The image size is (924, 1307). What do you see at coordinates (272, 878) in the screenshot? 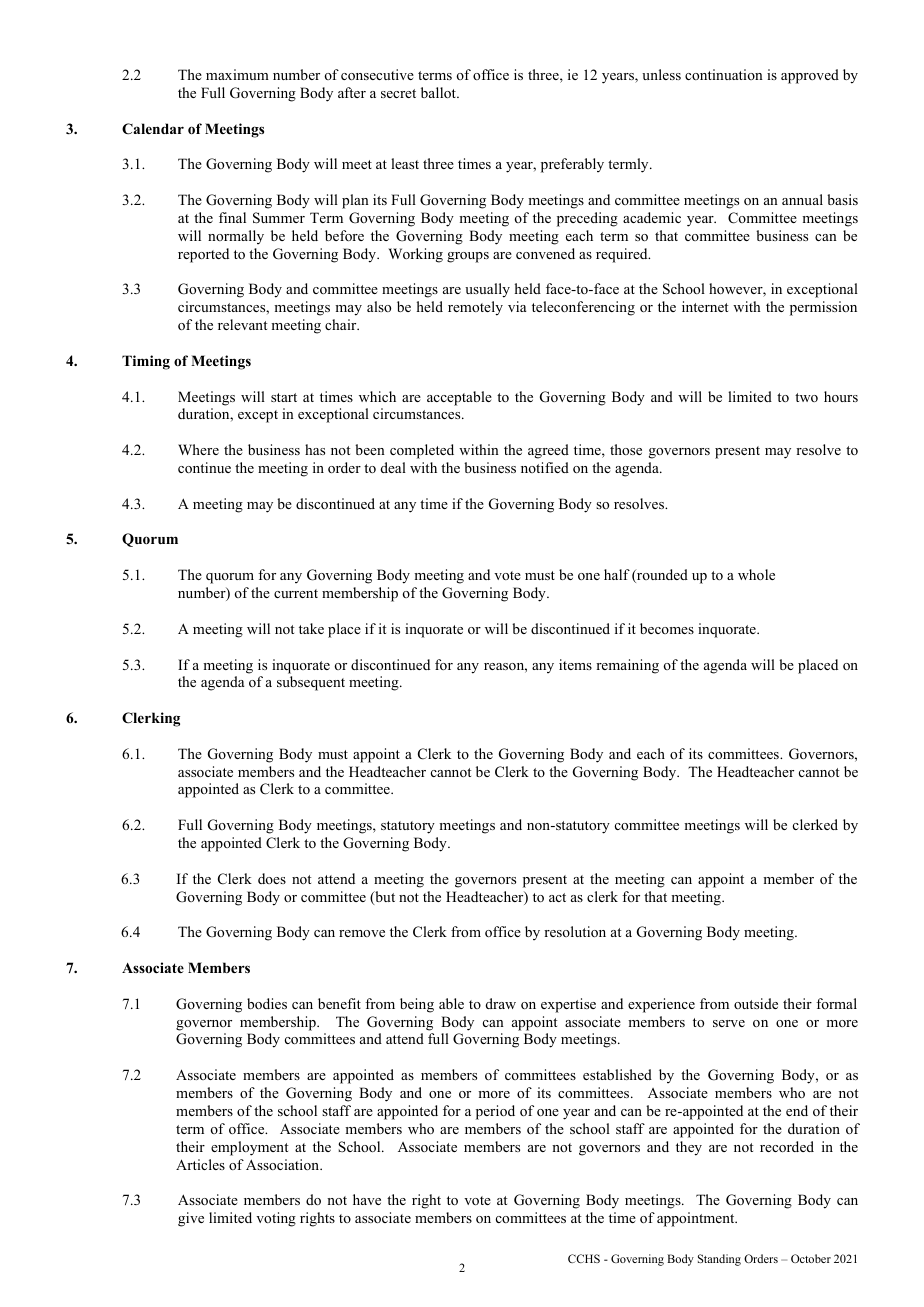
I see `does` at bounding box center [272, 878].
